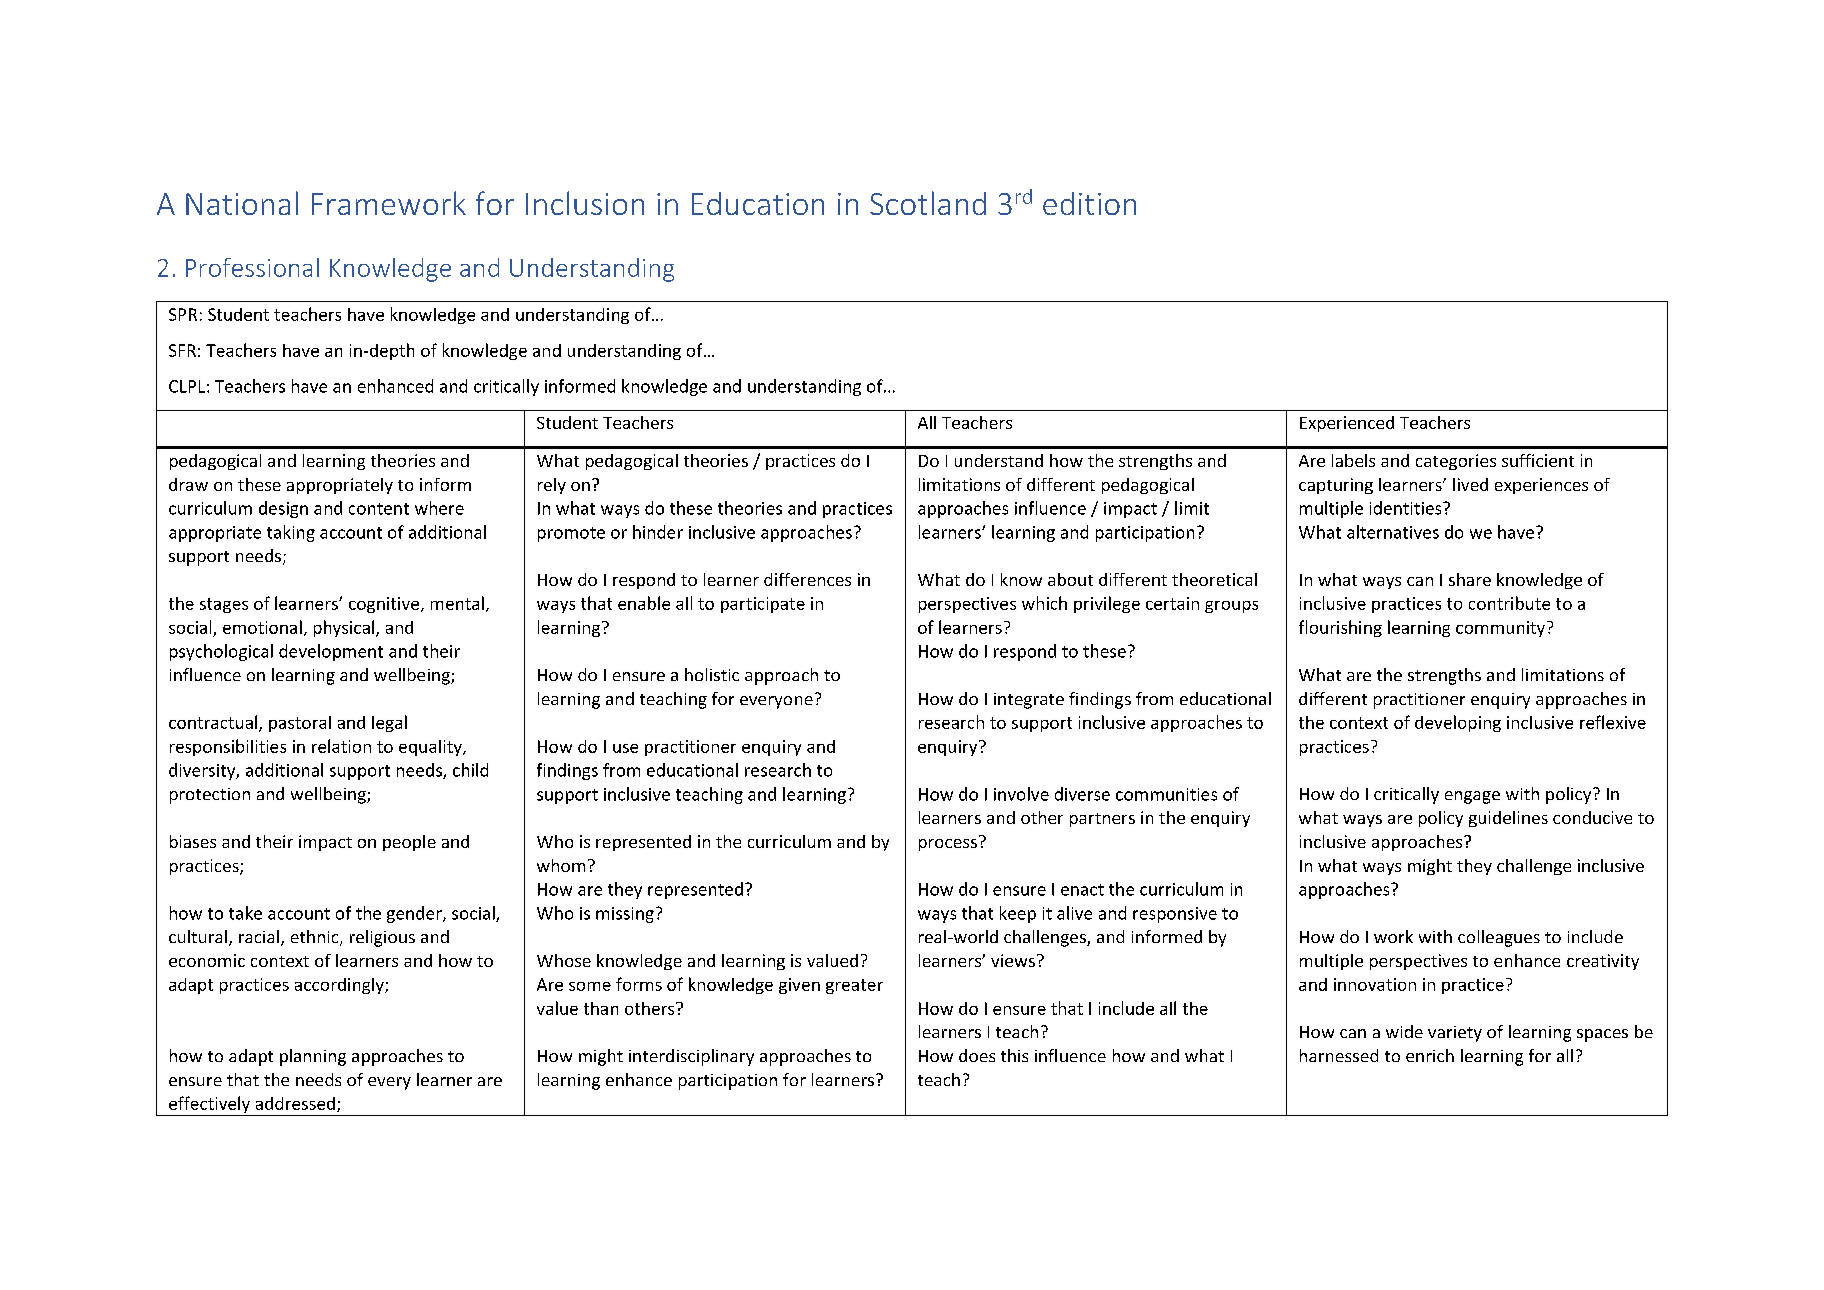  I want to click on edition, so click(1089, 203).
